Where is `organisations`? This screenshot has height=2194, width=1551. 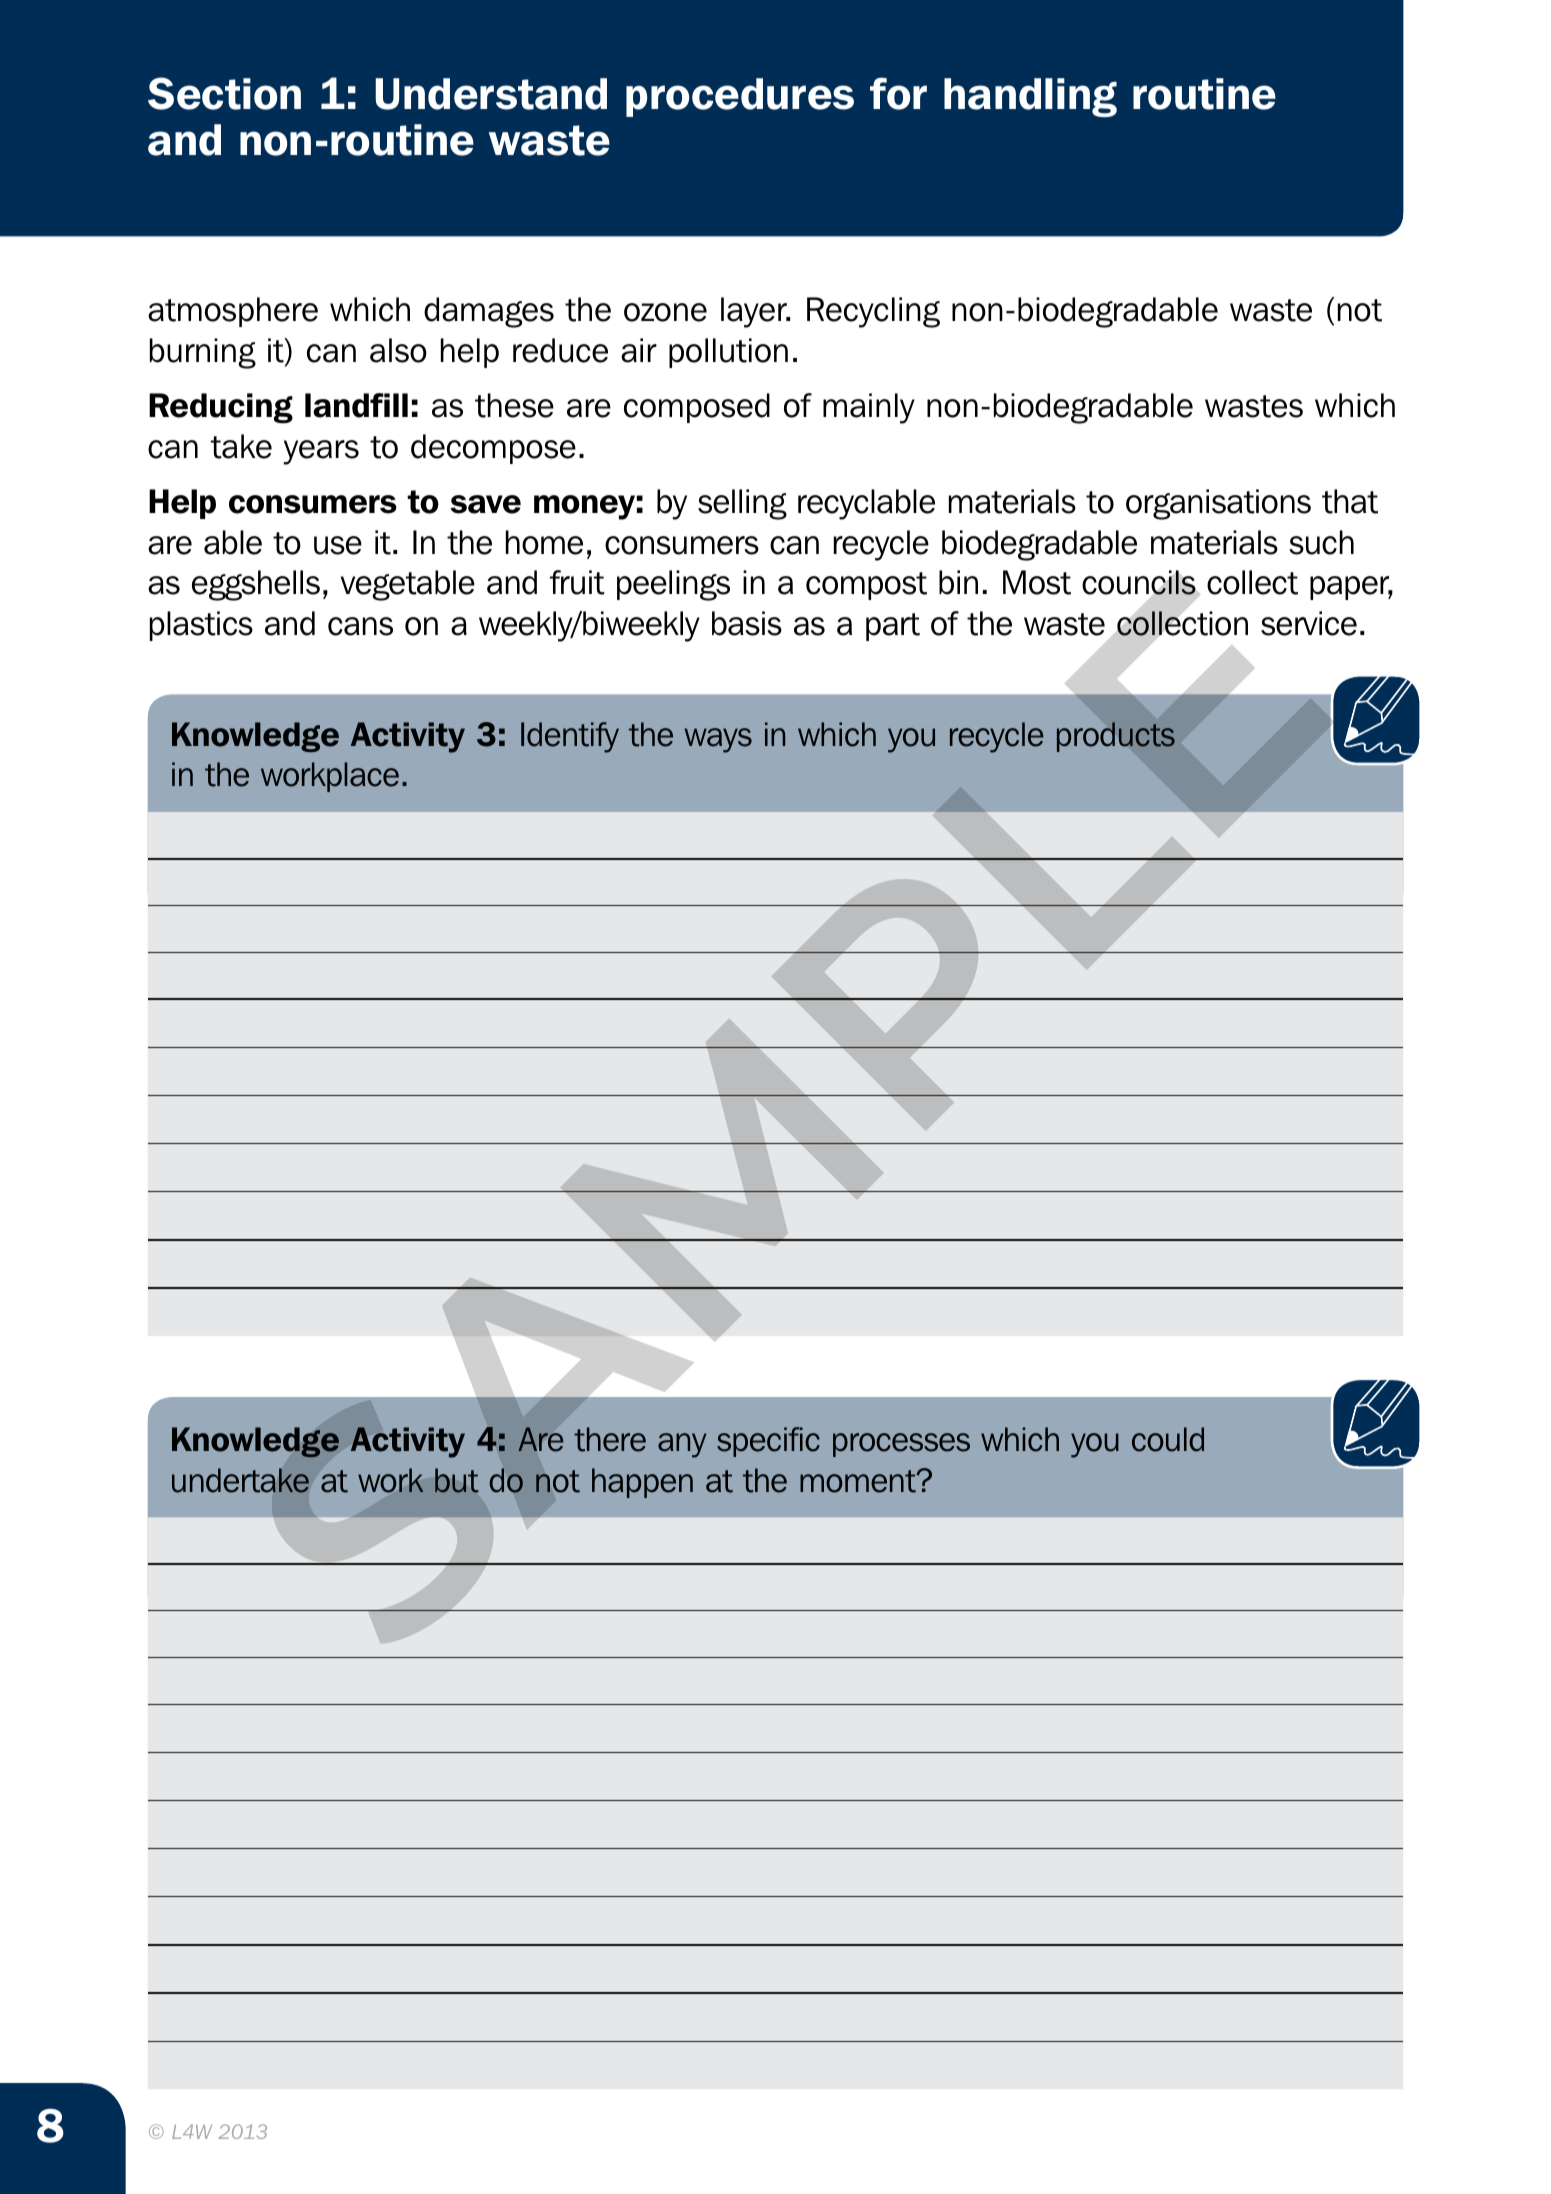
organisations is located at coordinates (1218, 504).
